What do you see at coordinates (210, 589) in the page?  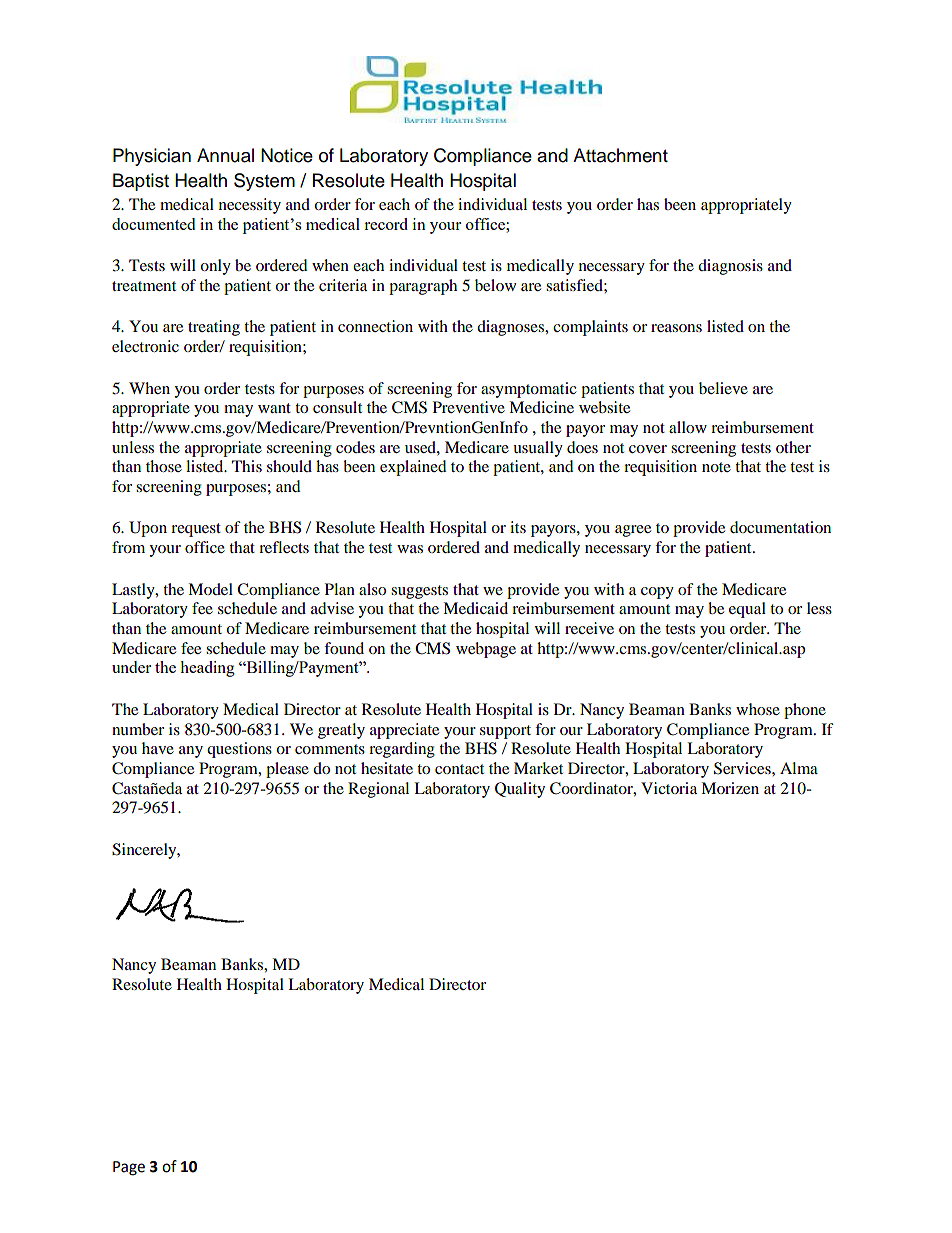 I see `Model` at bounding box center [210, 589].
